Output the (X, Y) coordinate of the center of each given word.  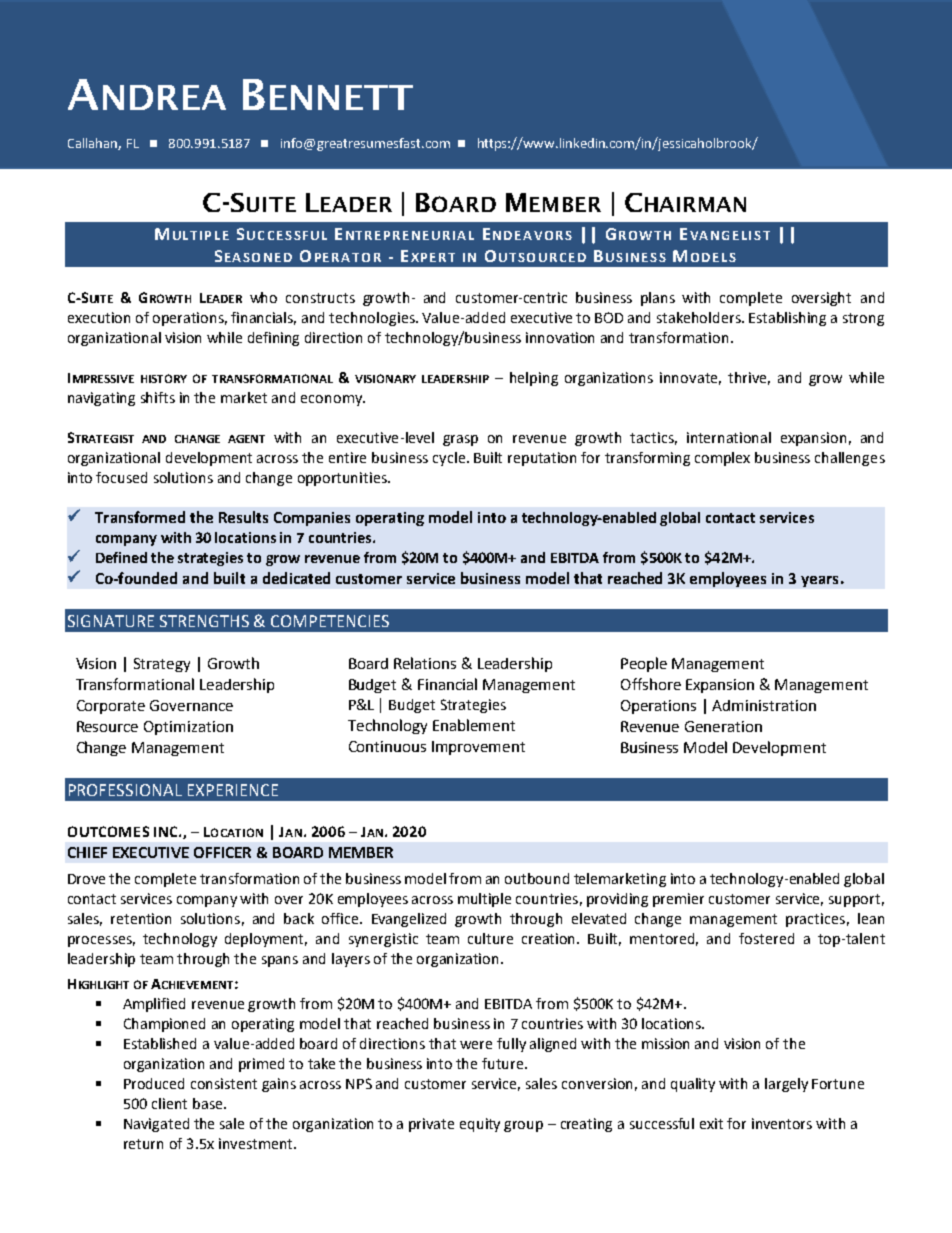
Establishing (787, 319)
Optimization (188, 728)
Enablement (474, 725)
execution (99, 317)
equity (480, 1125)
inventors (782, 1123)
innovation (560, 337)
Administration (764, 705)
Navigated (156, 1125)
